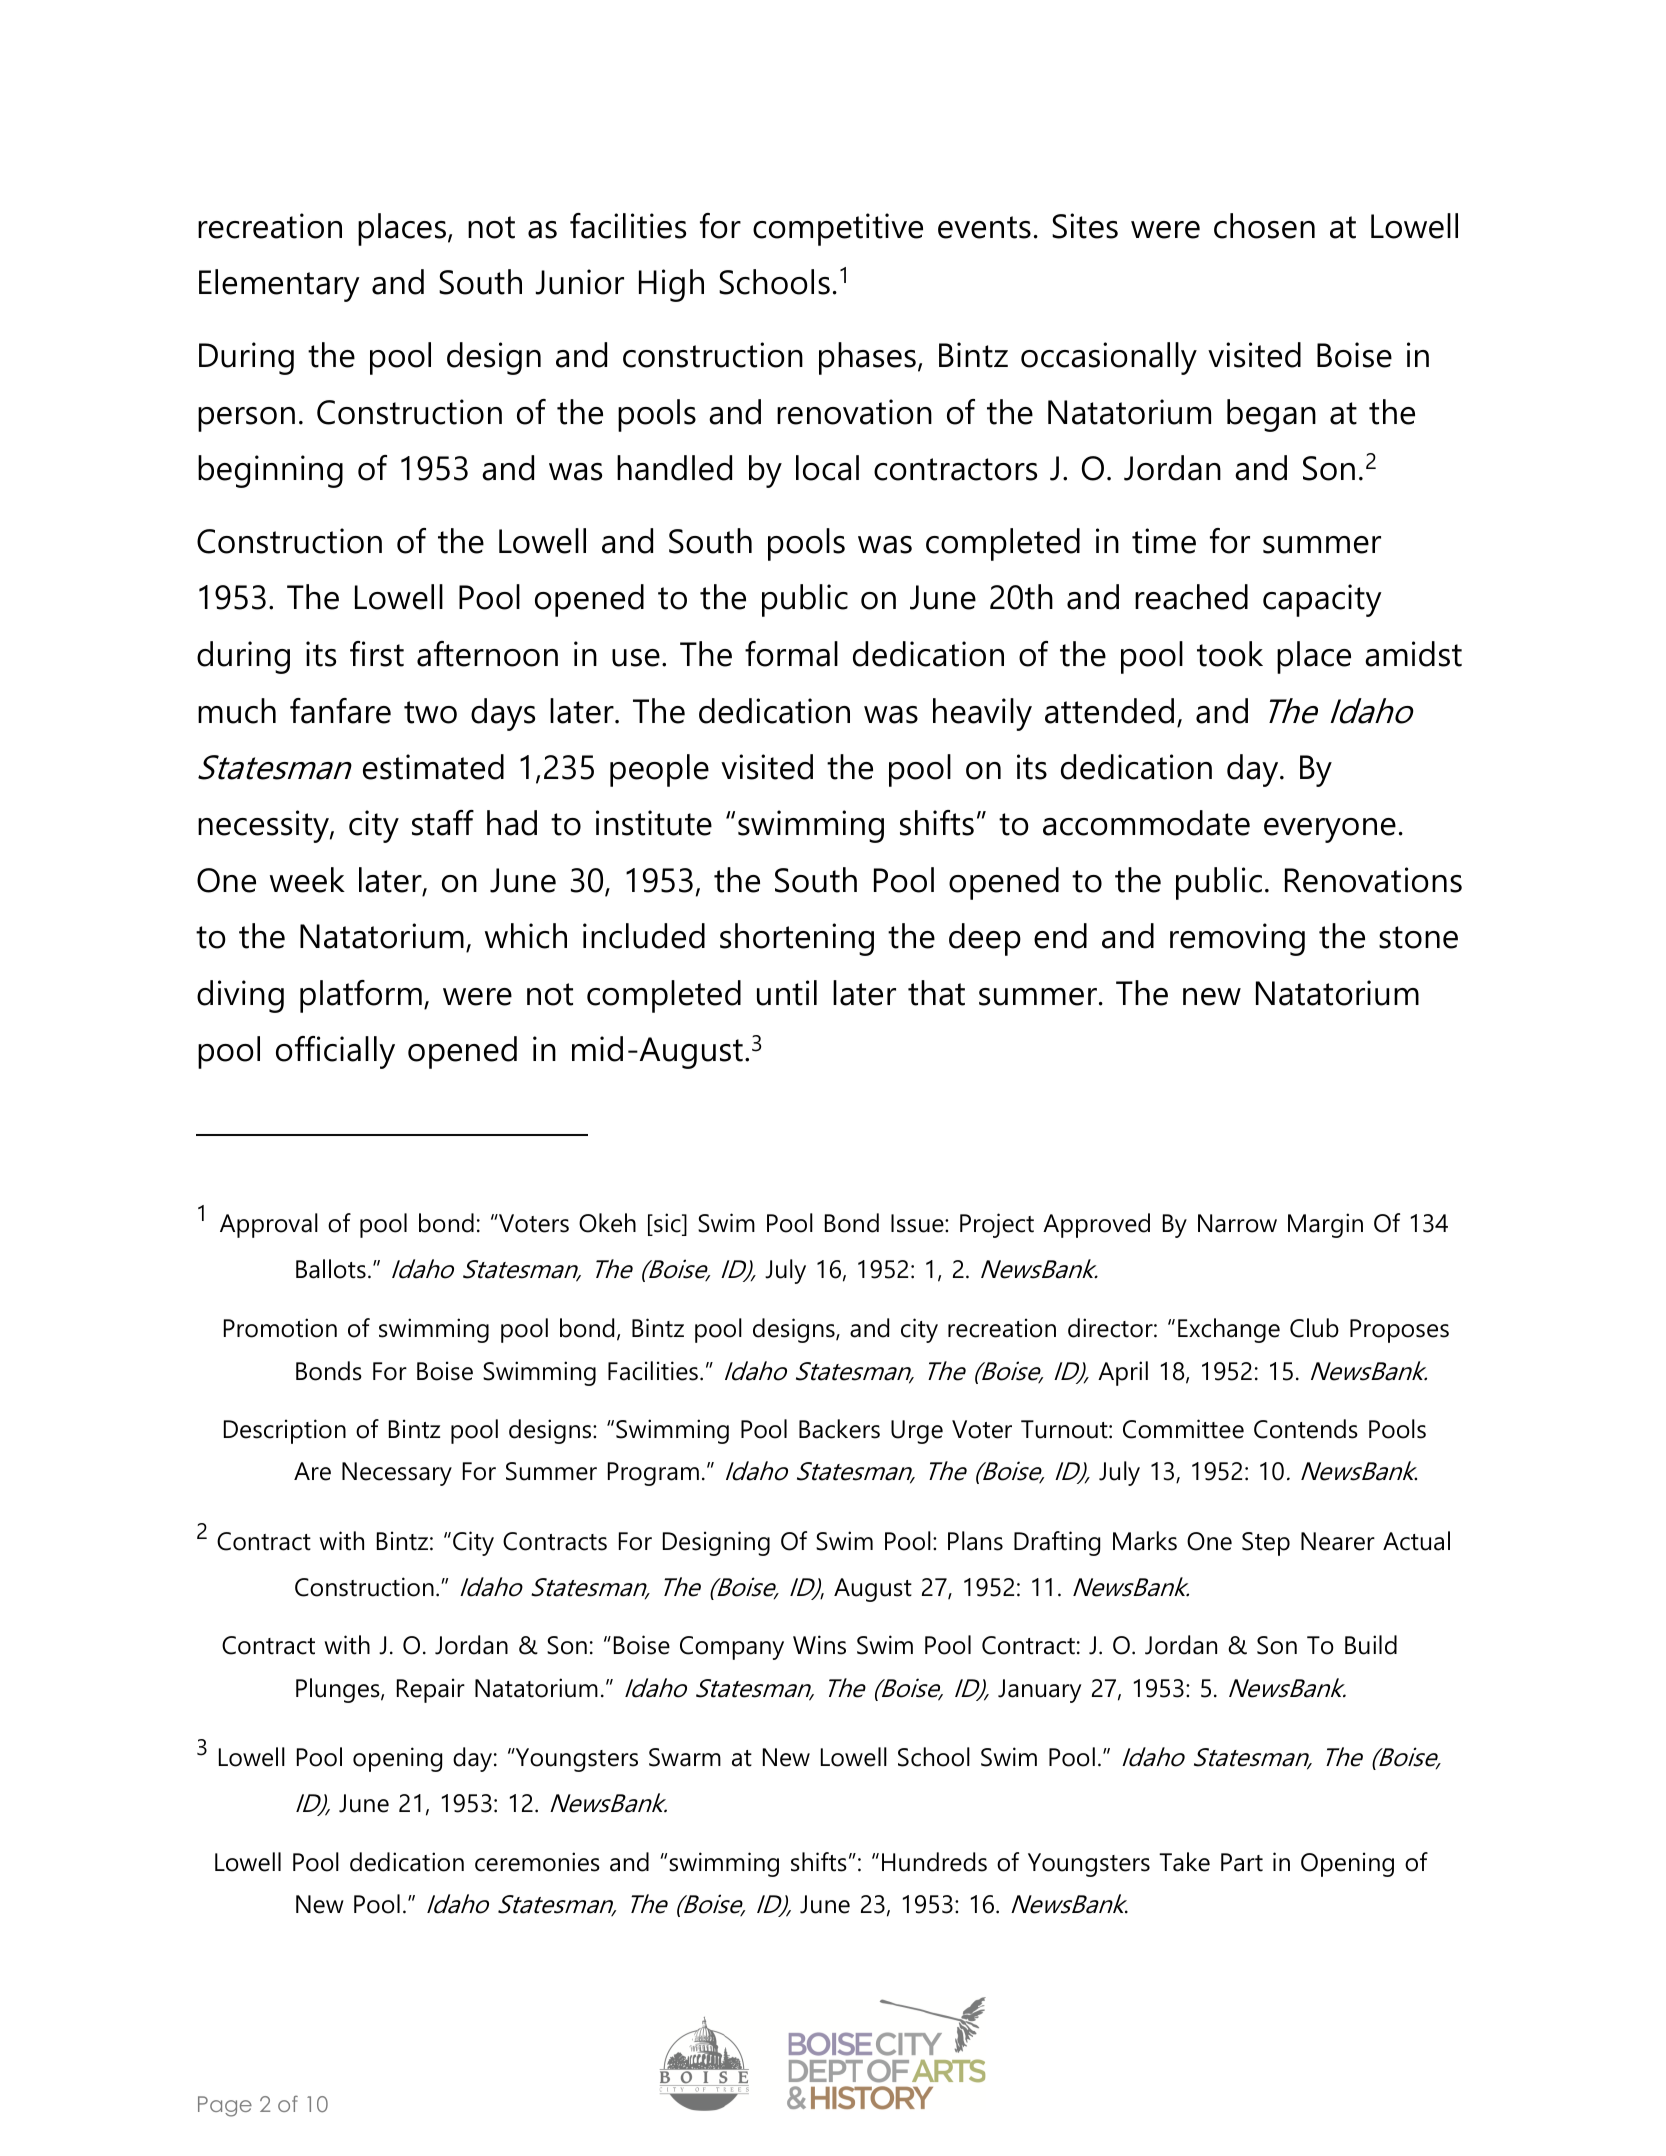  Describe the element at coordinates (279, 285) in the image. I see `Elementary` at that location.
